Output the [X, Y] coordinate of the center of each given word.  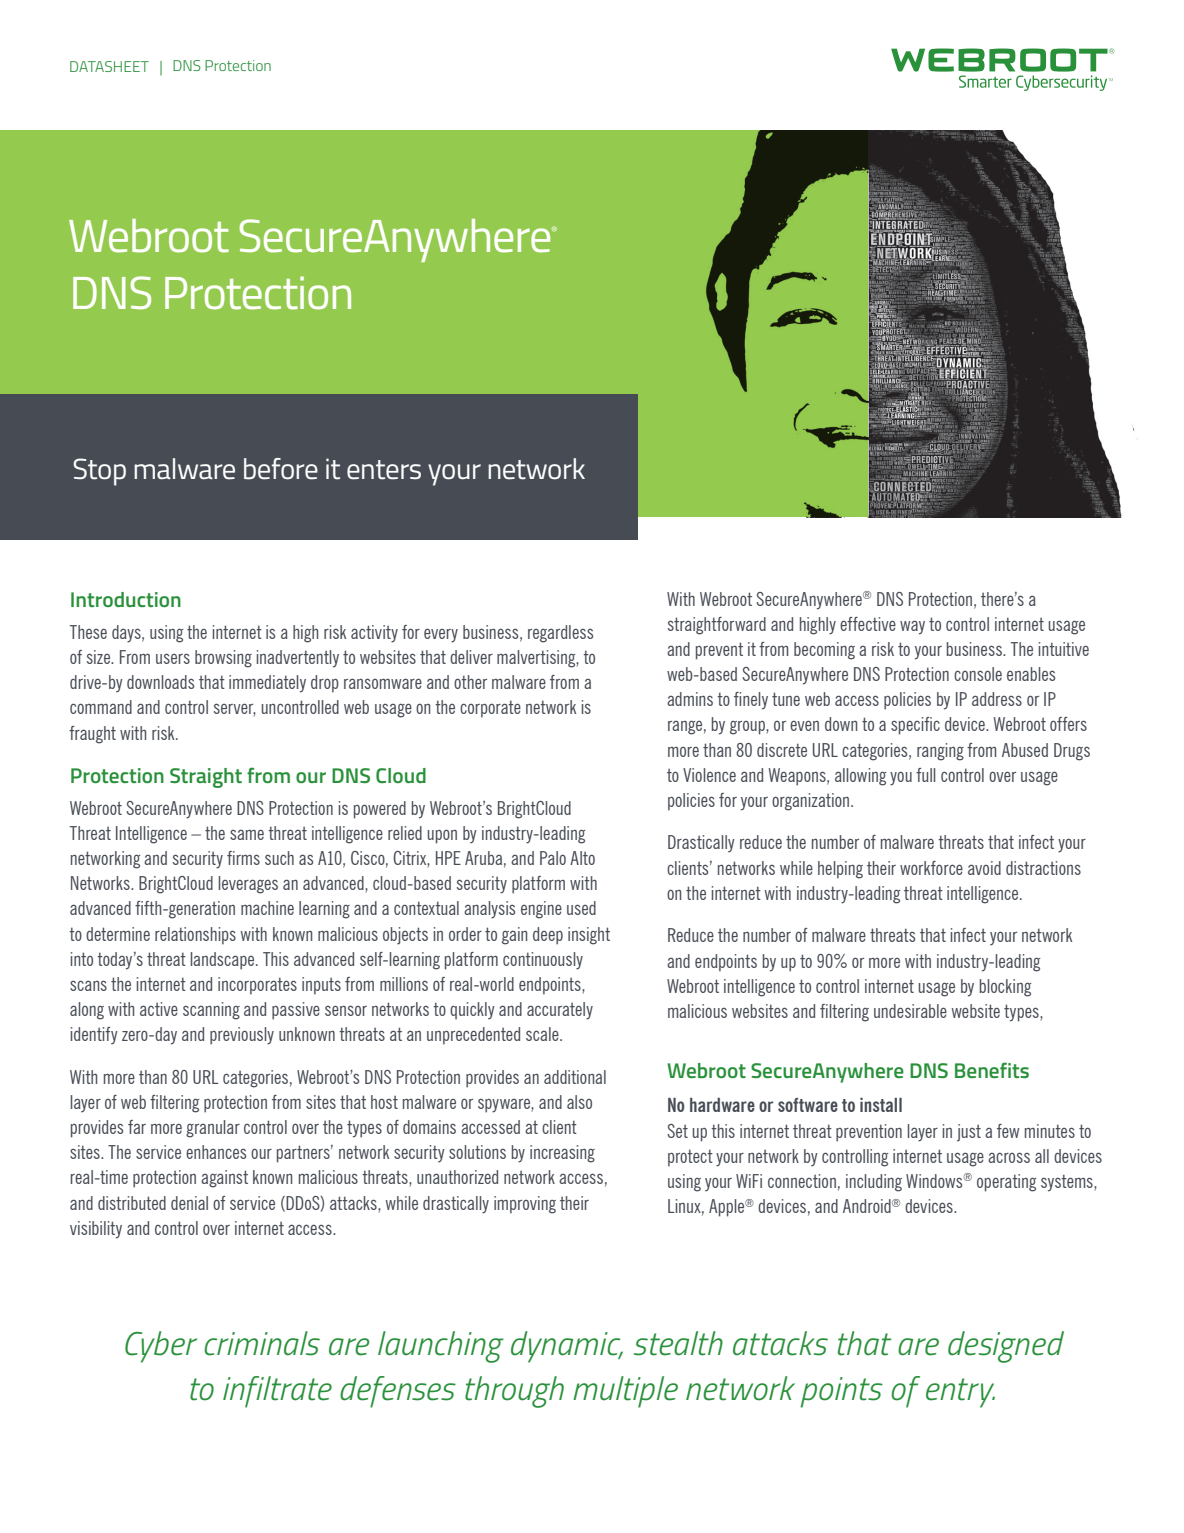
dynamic [567, 1347]
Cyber [161, 1347]
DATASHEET [109, 66]
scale [543, 1034]
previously [242, 1036]
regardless [560, 634]
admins [690, 699]
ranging [940, 752]
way [912, 627]
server [235, 709]
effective [868, 624]
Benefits [992, 1070]
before [281, 469]
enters [384, 470]
